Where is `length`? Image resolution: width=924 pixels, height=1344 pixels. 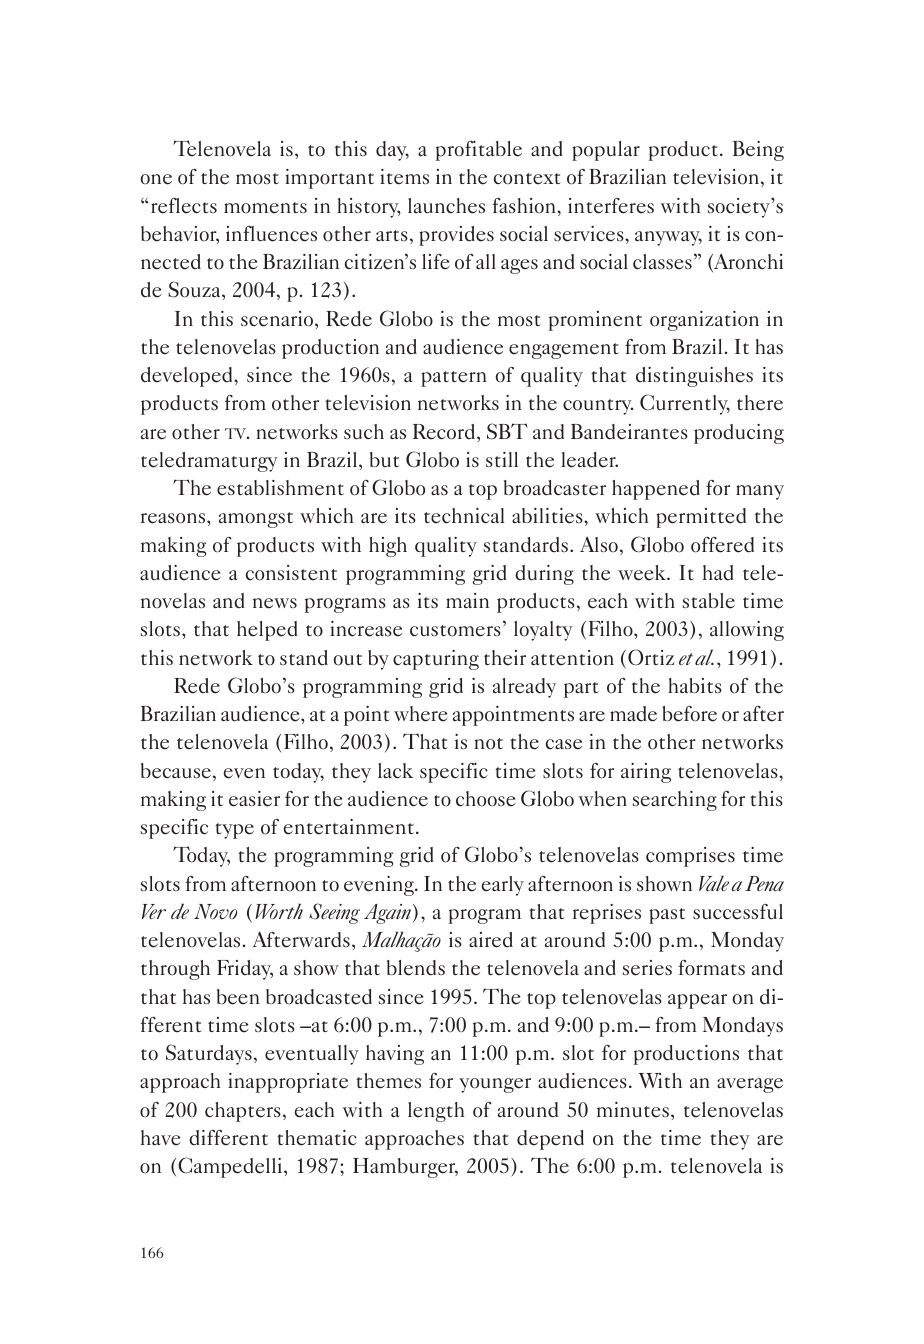 length is located at coordinates (436, 1112).
